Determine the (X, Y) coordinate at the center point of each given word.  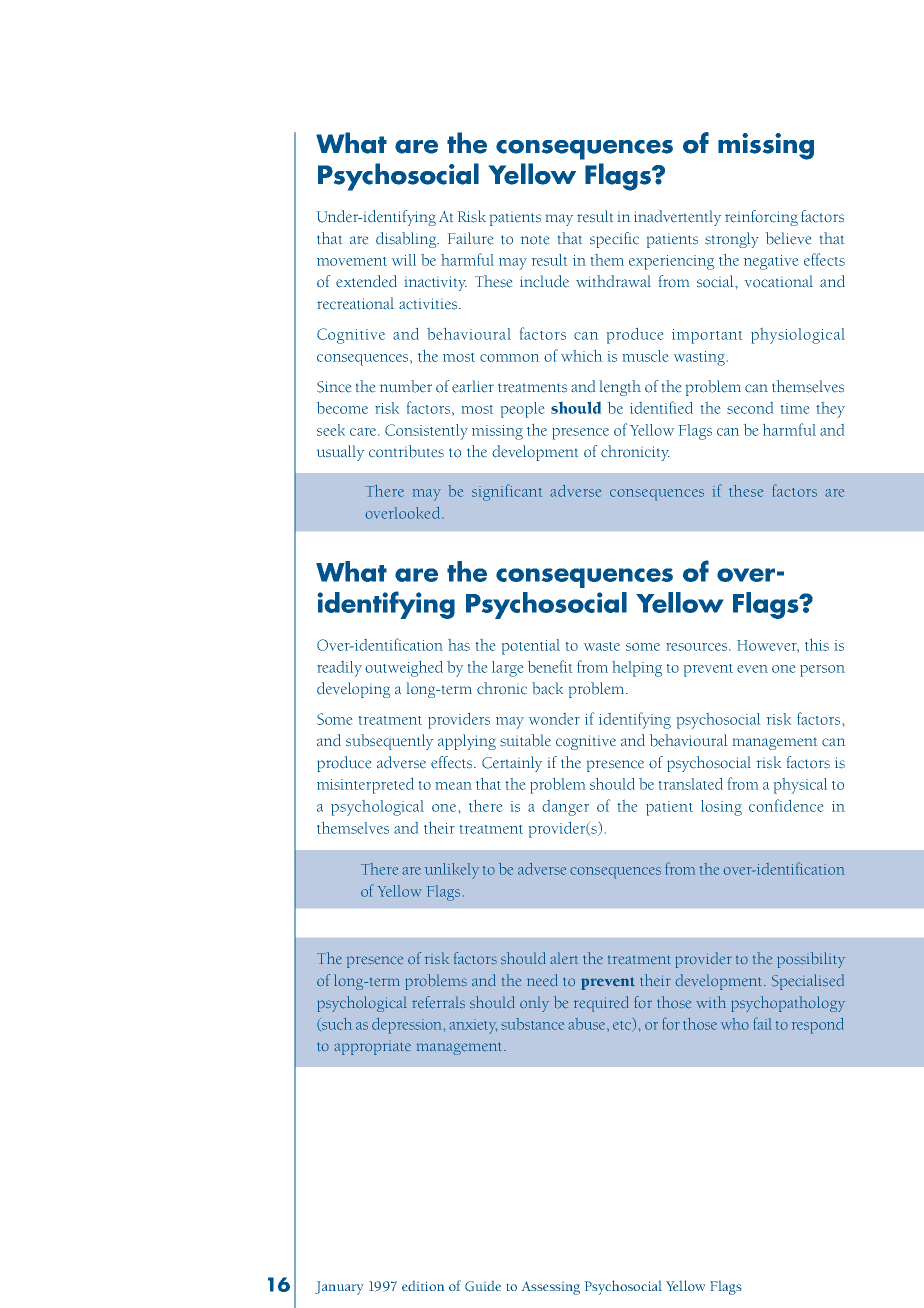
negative (771, 262)
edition (423, 1286)
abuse (588, 1024)
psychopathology (788, 1004)
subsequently (389, 742)
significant (507, 492)
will (404, 260)
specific (614, 240)
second (750, 408)
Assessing (551, 1288)
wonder (554, 719)
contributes (406, 451)
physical (800, 786)
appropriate (372, 1048)
